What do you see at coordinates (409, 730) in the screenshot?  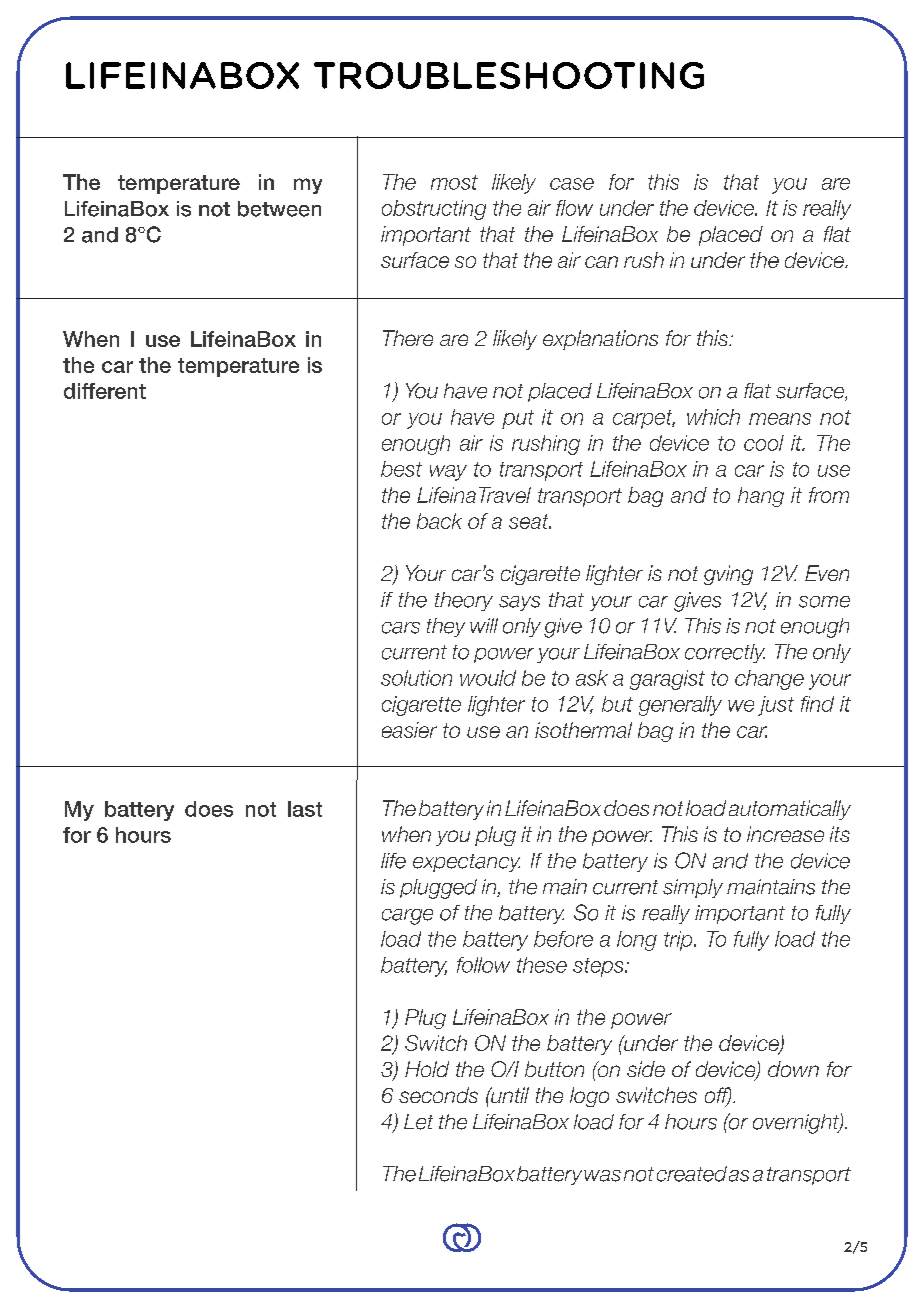 I see `easier` at bounding box center [409, 730].
